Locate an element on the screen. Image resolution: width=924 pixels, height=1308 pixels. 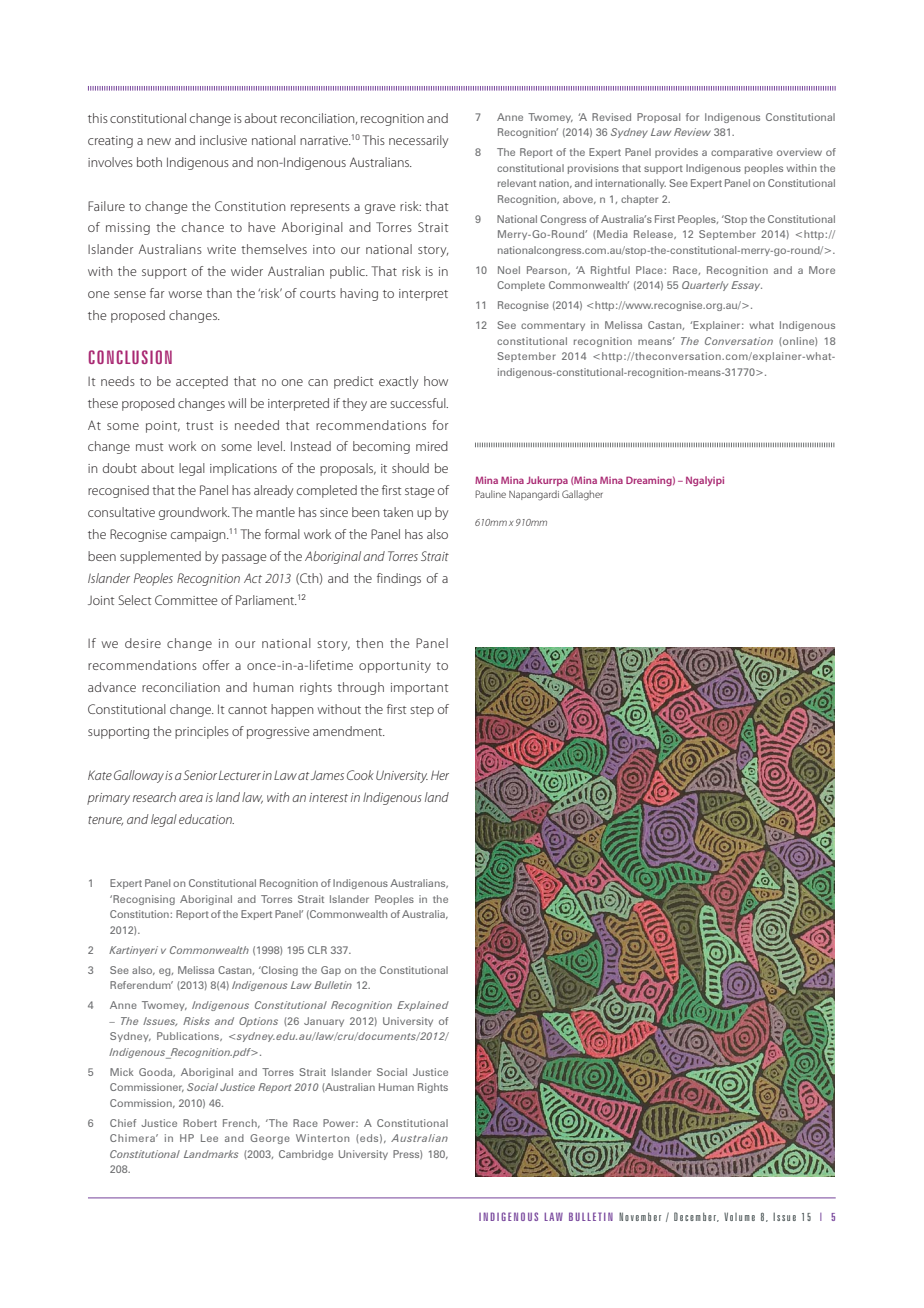
Robert is located at coordinates (200, 1123).
